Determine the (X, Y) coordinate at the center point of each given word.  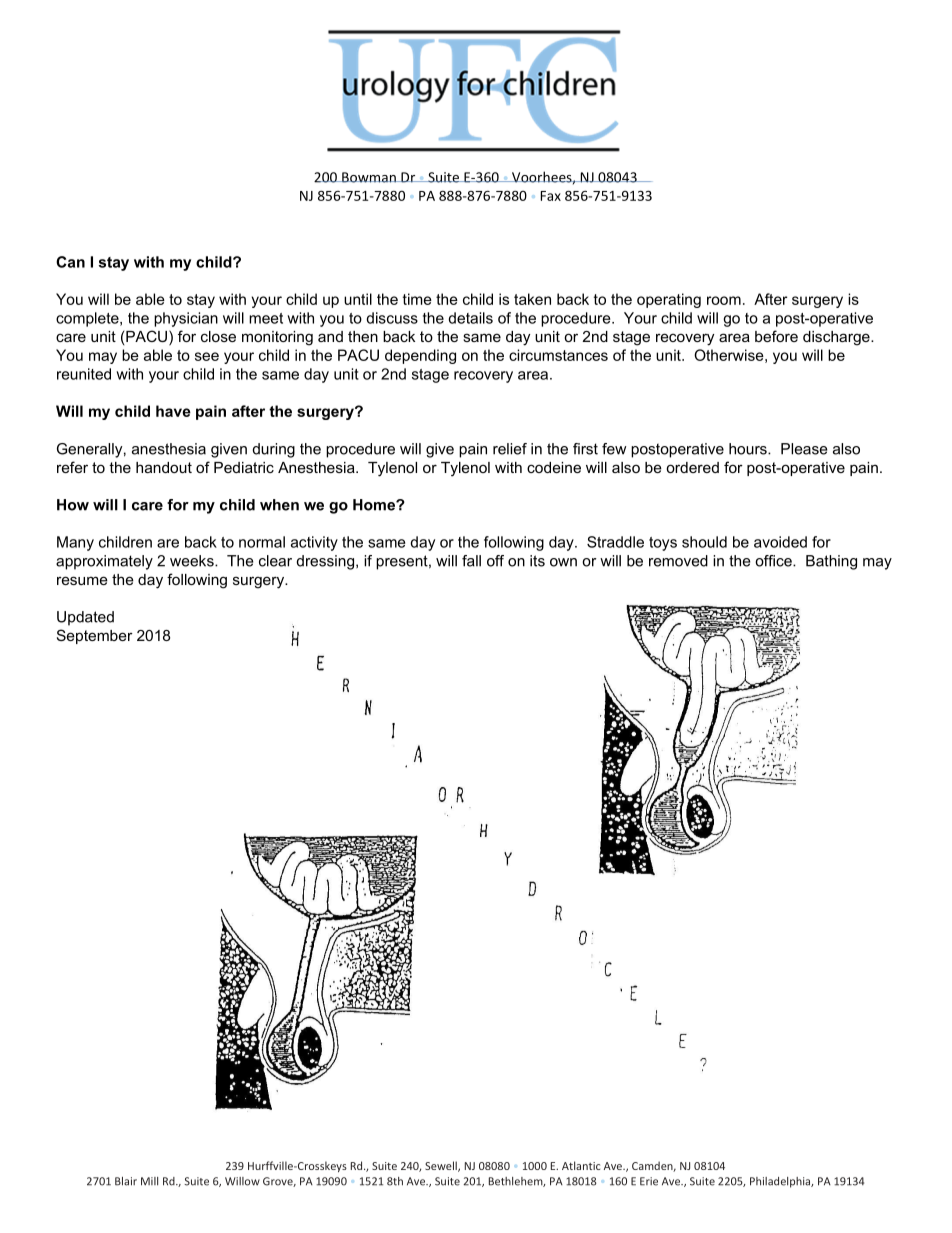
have (173, 411)
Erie (649, 1181)
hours (749, 449)
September (95, 636)
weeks (193, 561)
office (774, 561)
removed (678, 561)
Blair (126, 1181)
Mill (149, 1181)
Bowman (369, 177)
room (724, 300)
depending (420, 356)
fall (471, 561)
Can (70, 262)
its (537, 561)
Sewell (442, 1166)
